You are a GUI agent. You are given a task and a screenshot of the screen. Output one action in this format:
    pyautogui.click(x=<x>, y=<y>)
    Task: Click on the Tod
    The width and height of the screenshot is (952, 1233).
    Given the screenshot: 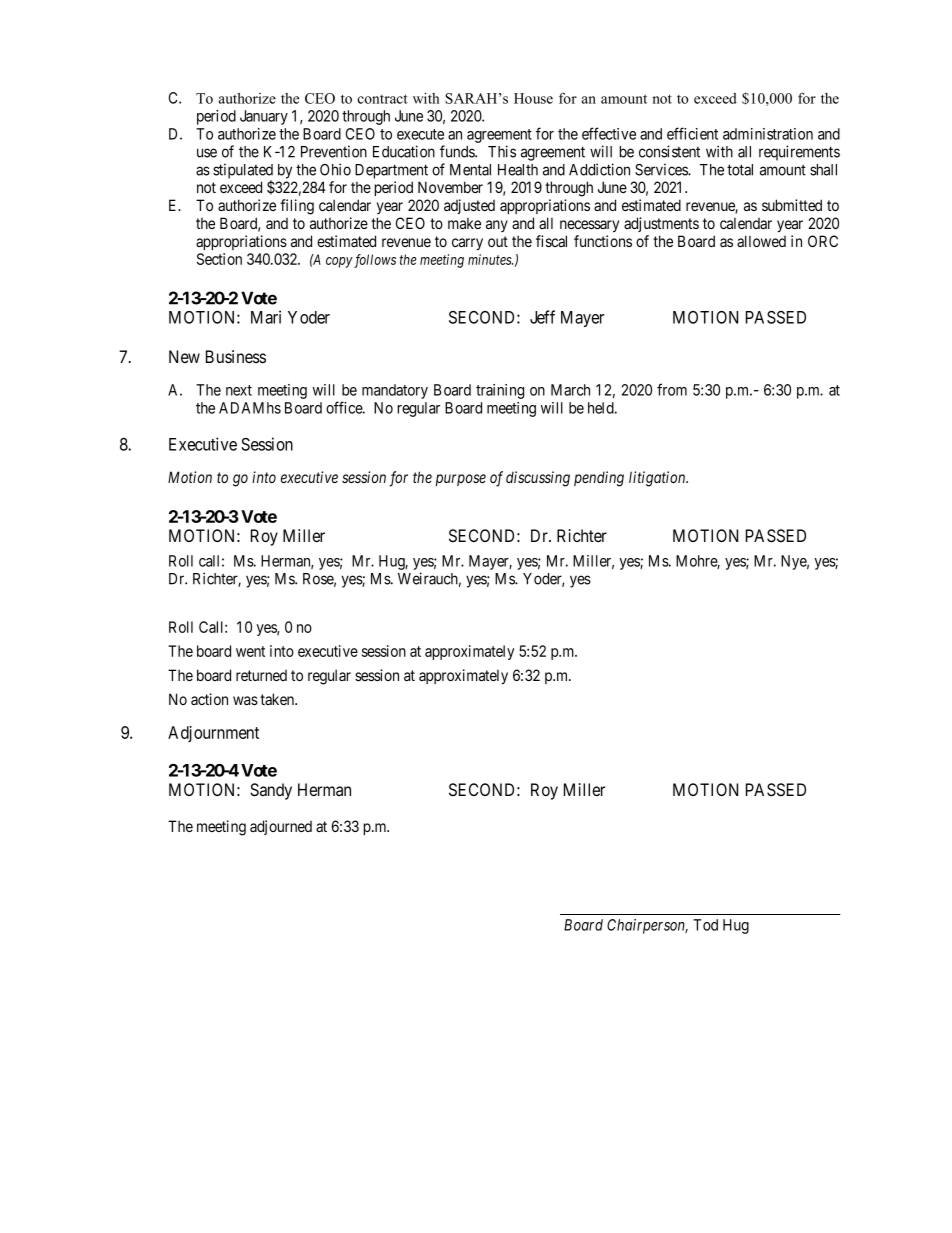 What is the action you would take?
    pyautogui.click(x=705, y=925)
